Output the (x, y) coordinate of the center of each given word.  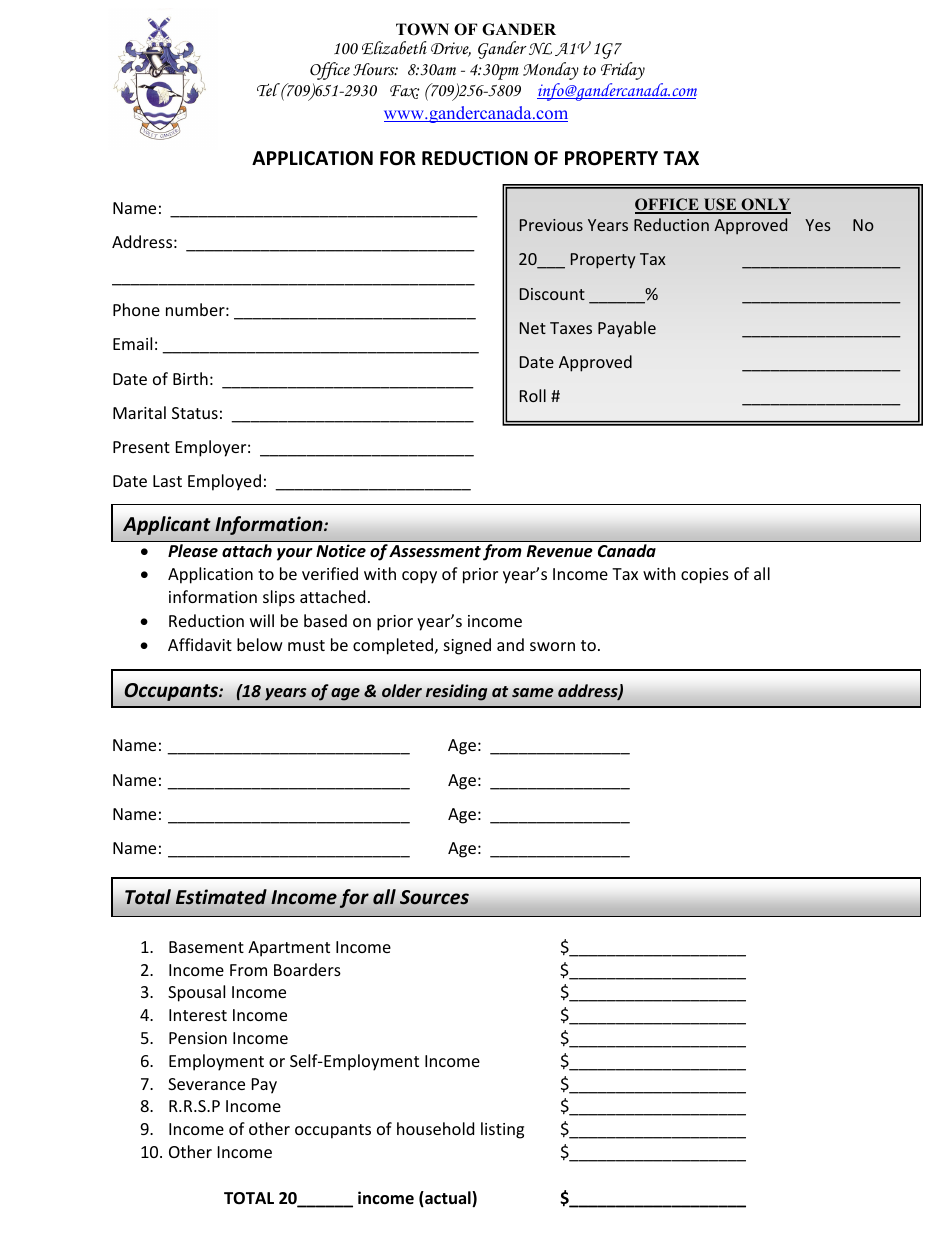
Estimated (221, 897)
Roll (533, 395)
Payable (627, 329)
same (533, 693)
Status (195, 413)
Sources (434, 897)
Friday (623, 71)
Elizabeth (394, 48)
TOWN (422, 29)
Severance (206, 1084)
